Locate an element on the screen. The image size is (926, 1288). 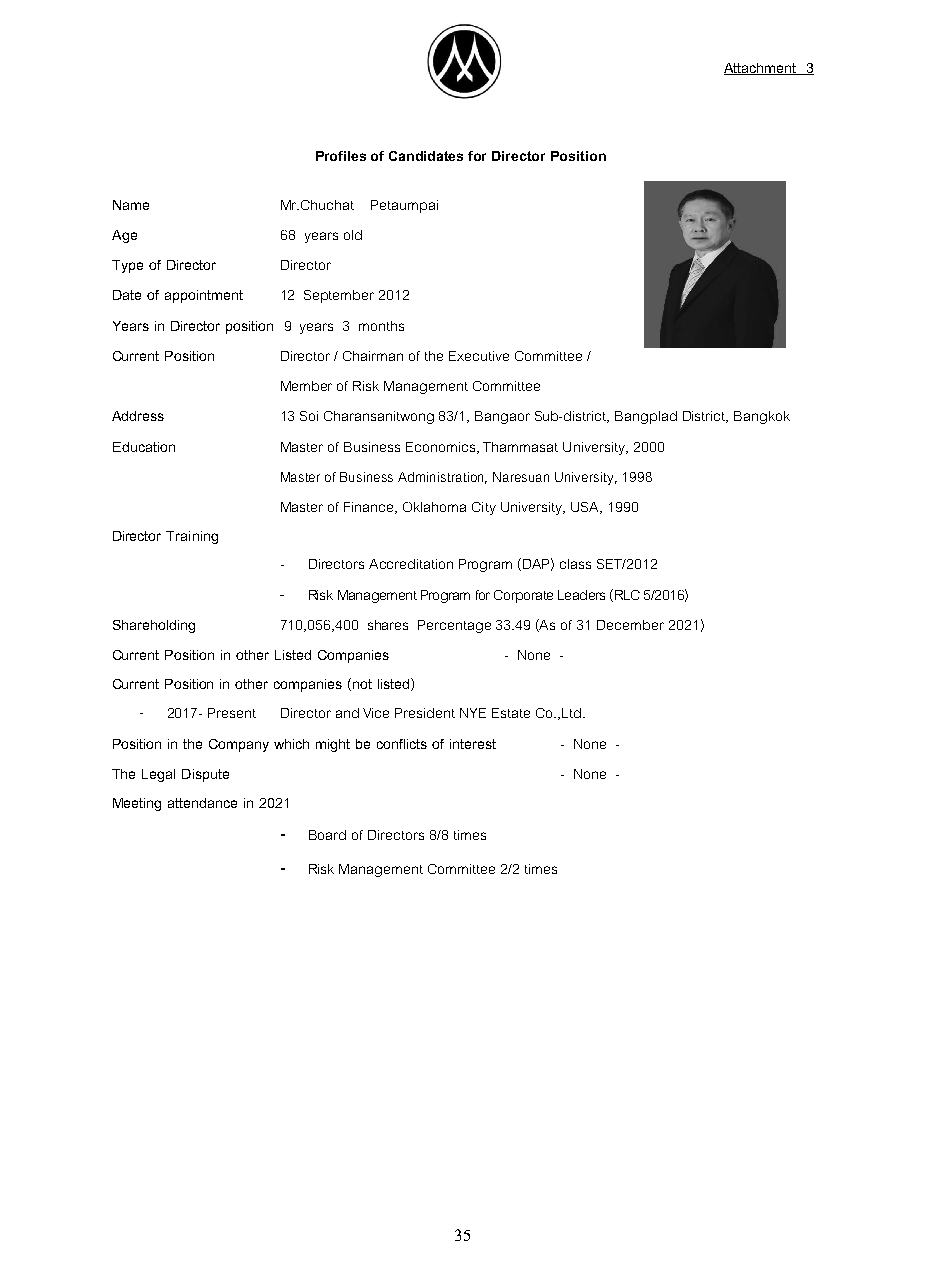
Bangkok is located at coordinates (762, 417).
